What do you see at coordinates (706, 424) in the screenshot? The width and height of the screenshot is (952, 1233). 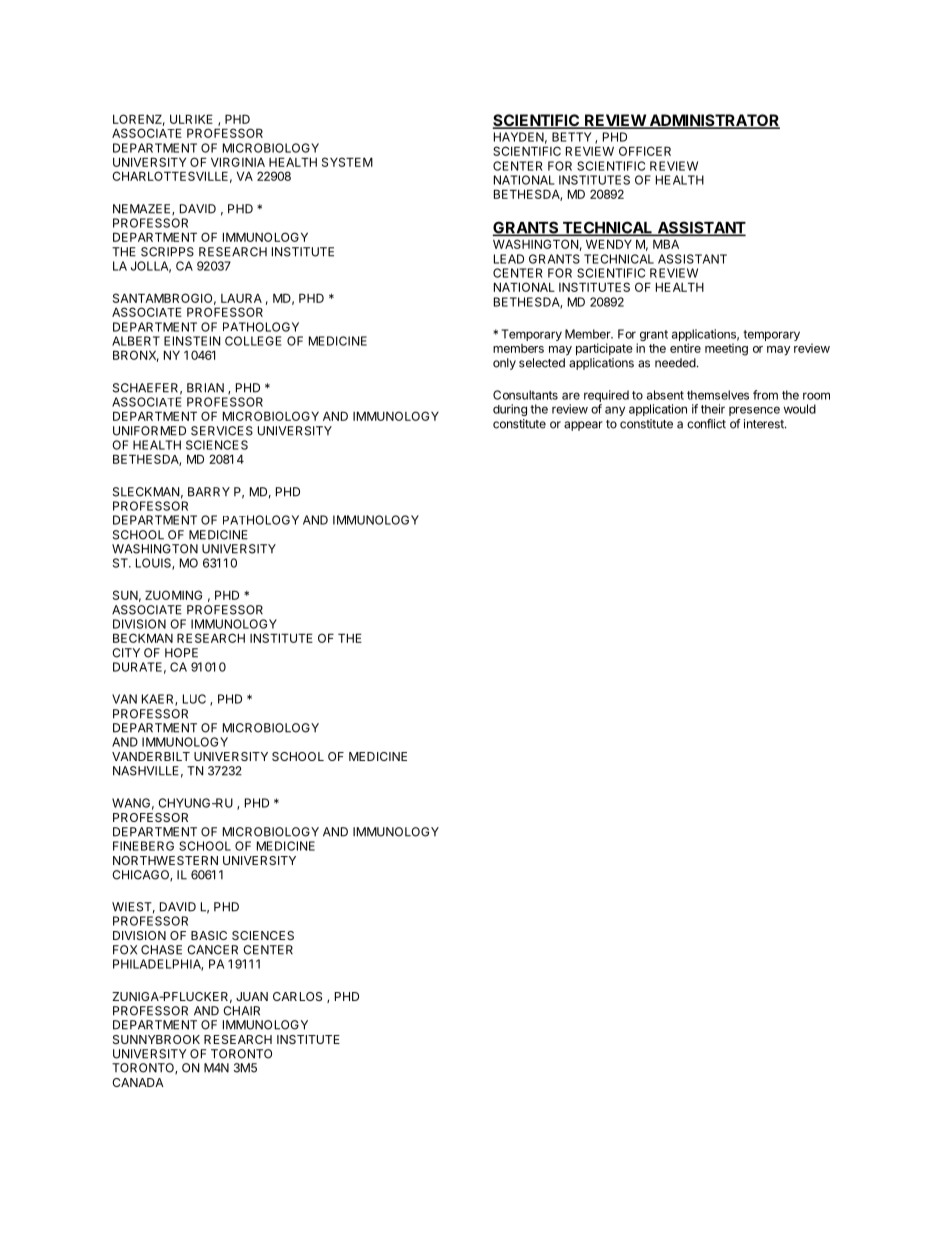 I see `conflict` at bounding box center [706, 424].
